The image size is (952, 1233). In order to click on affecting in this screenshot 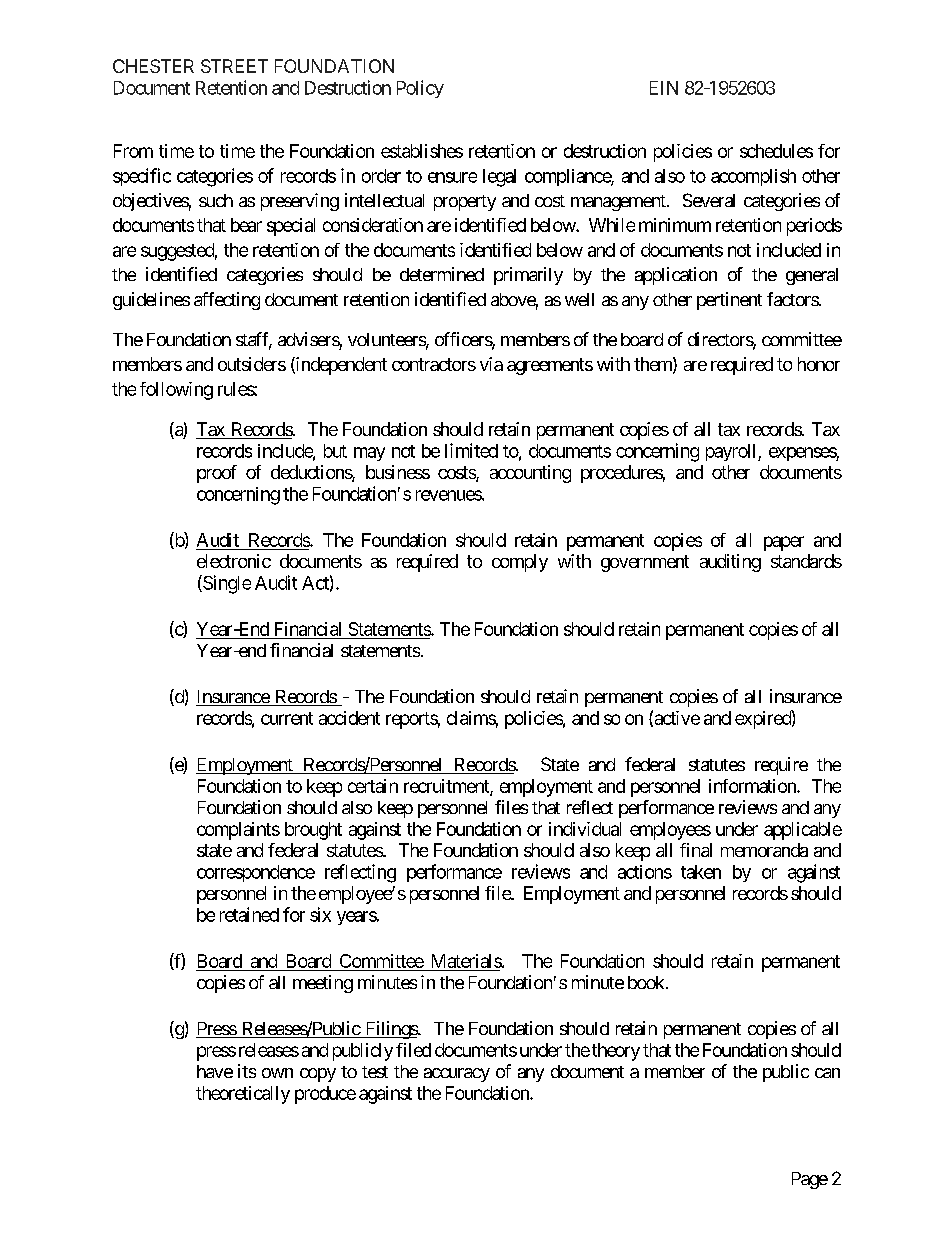, I will do `click(227, 301)`.
